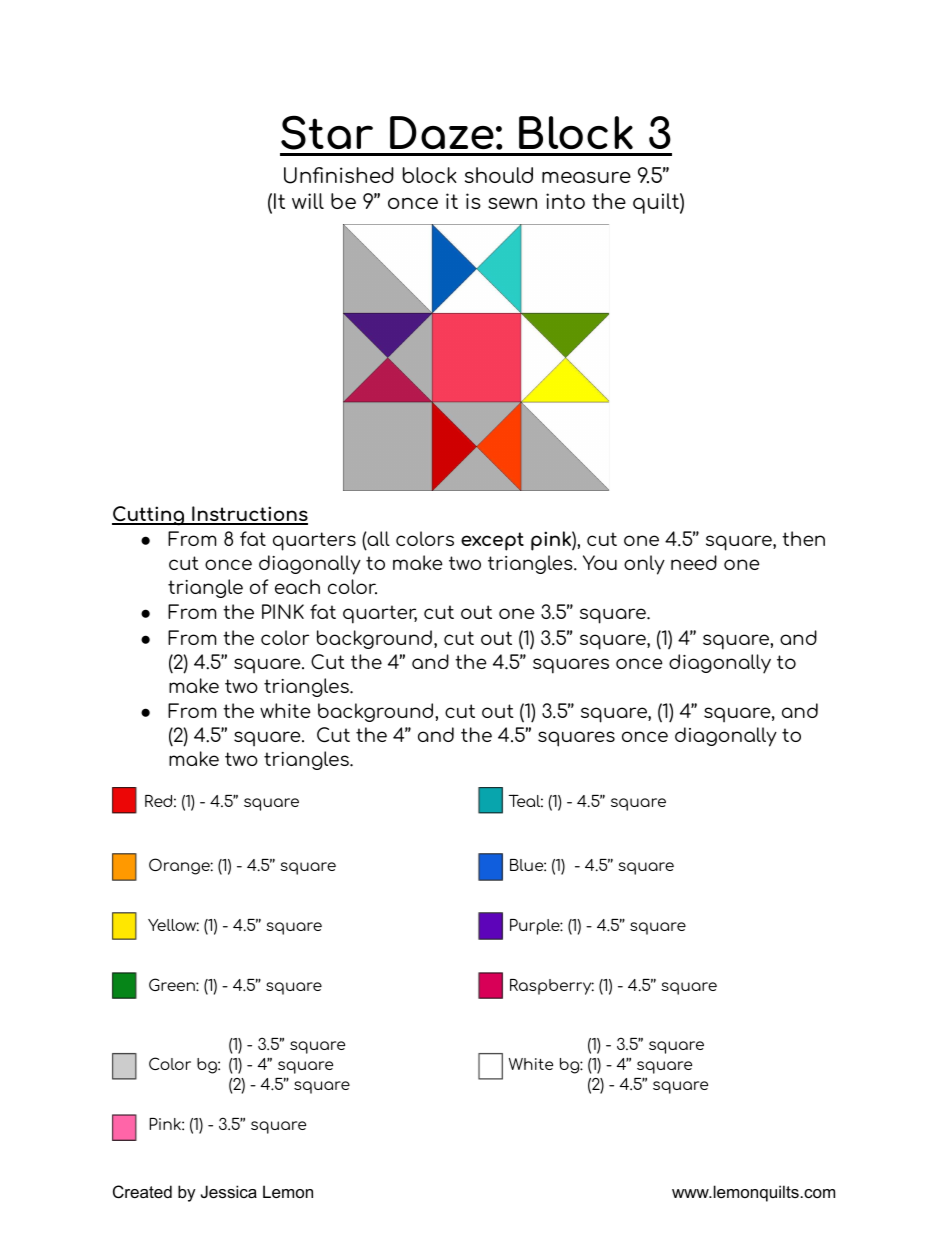 The width and height of the page is (952, 1233). What do you see at coordinates (644, 565) in the page?
I see `only` at bounding box center [644, 565].
